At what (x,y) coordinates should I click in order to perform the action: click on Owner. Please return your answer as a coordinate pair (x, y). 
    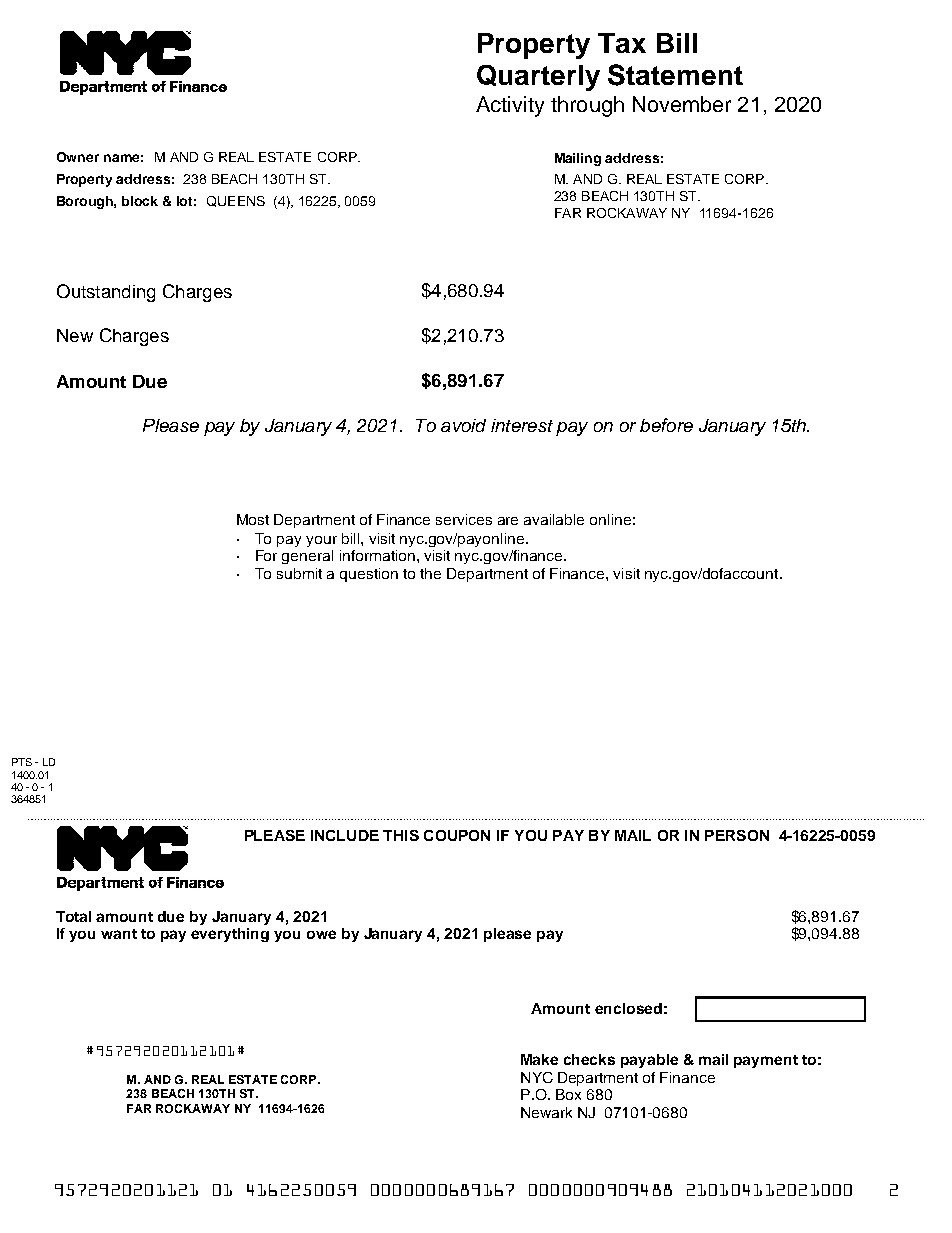
    Looking at the image, I should click on (78, 157).
